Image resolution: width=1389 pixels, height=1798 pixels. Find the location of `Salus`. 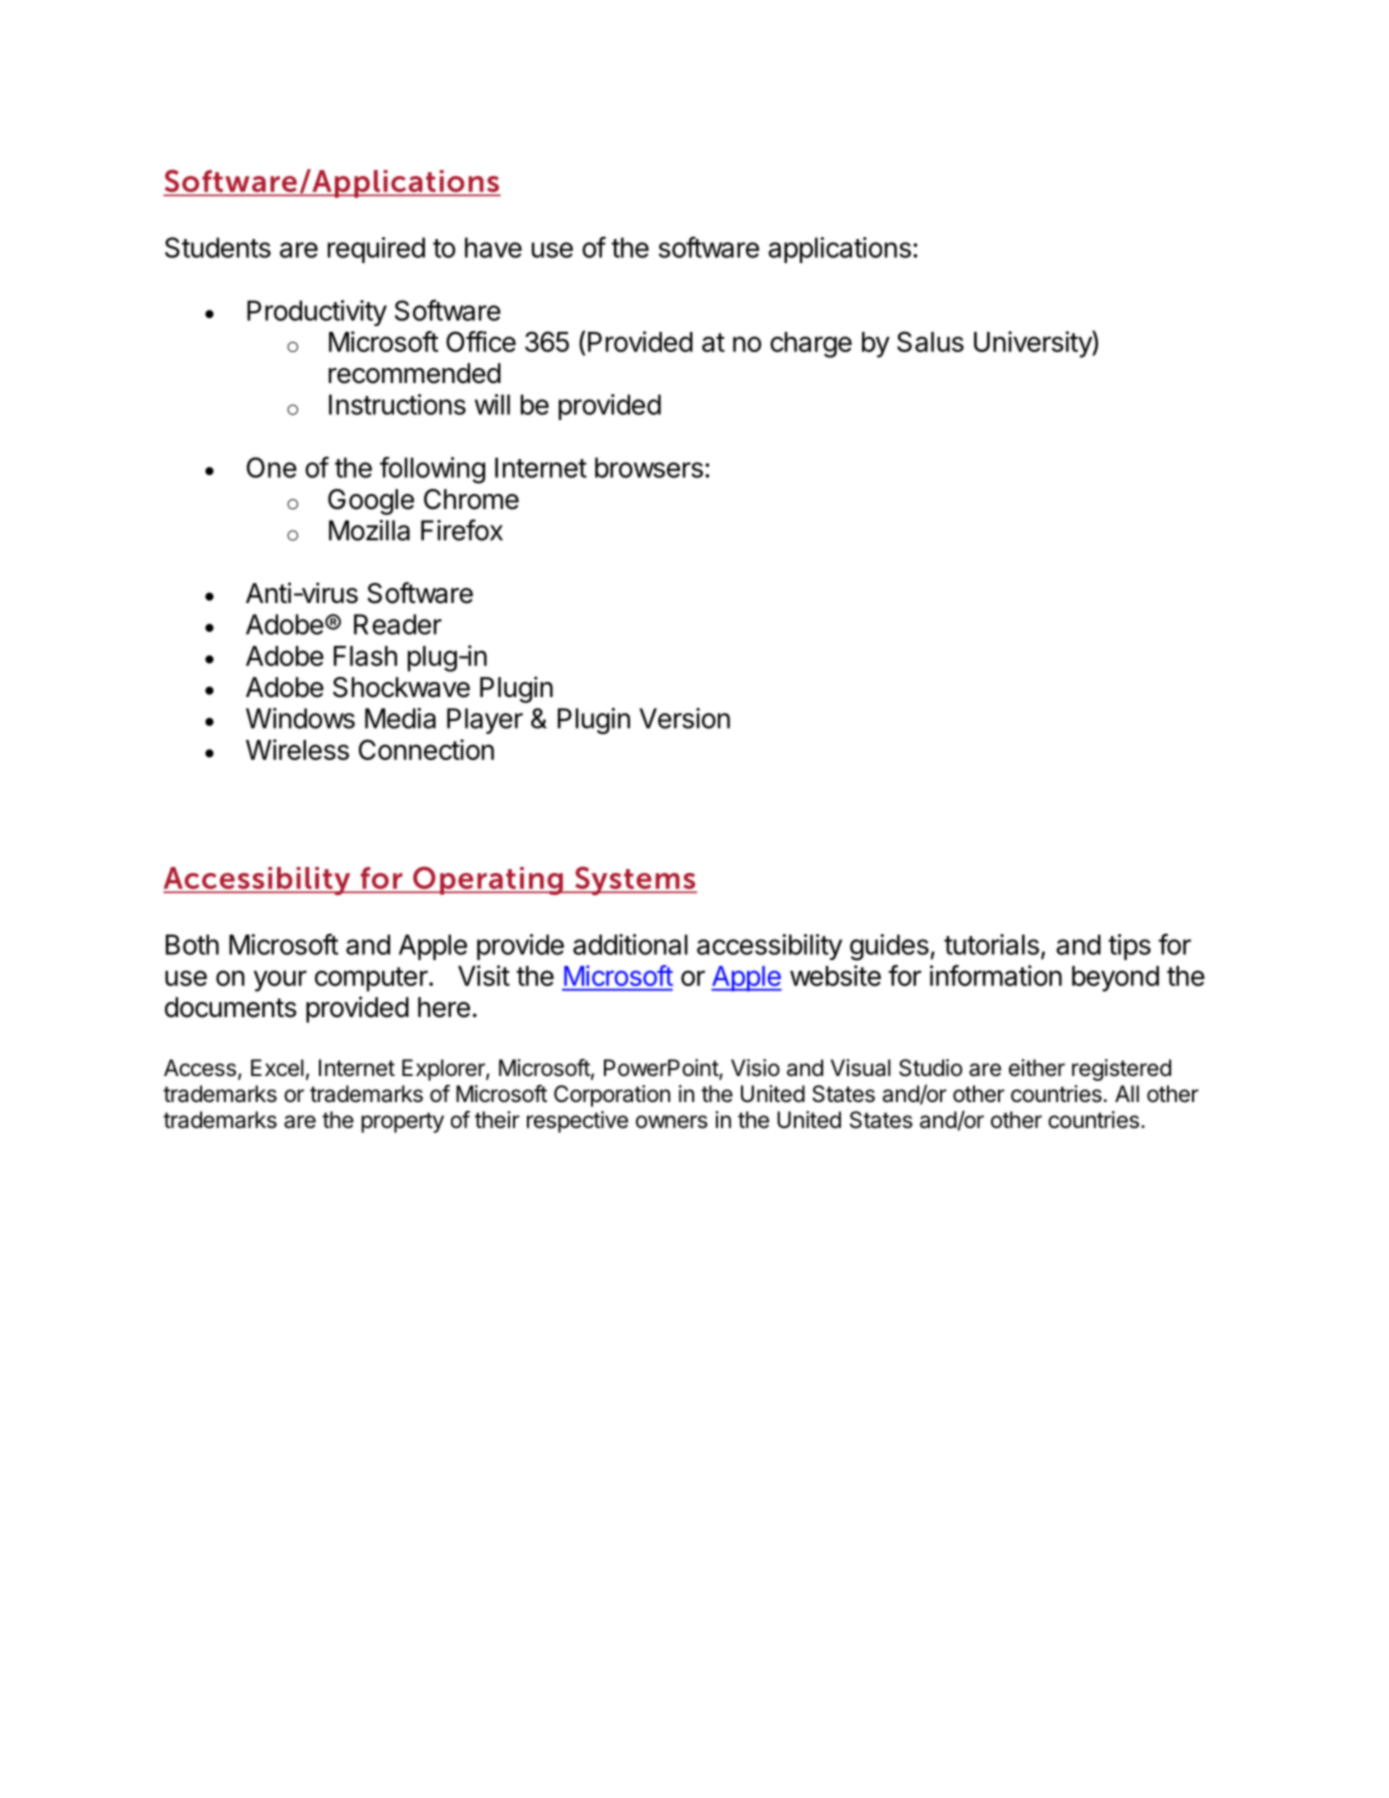

Salus is located at coordinates (930, 341).
